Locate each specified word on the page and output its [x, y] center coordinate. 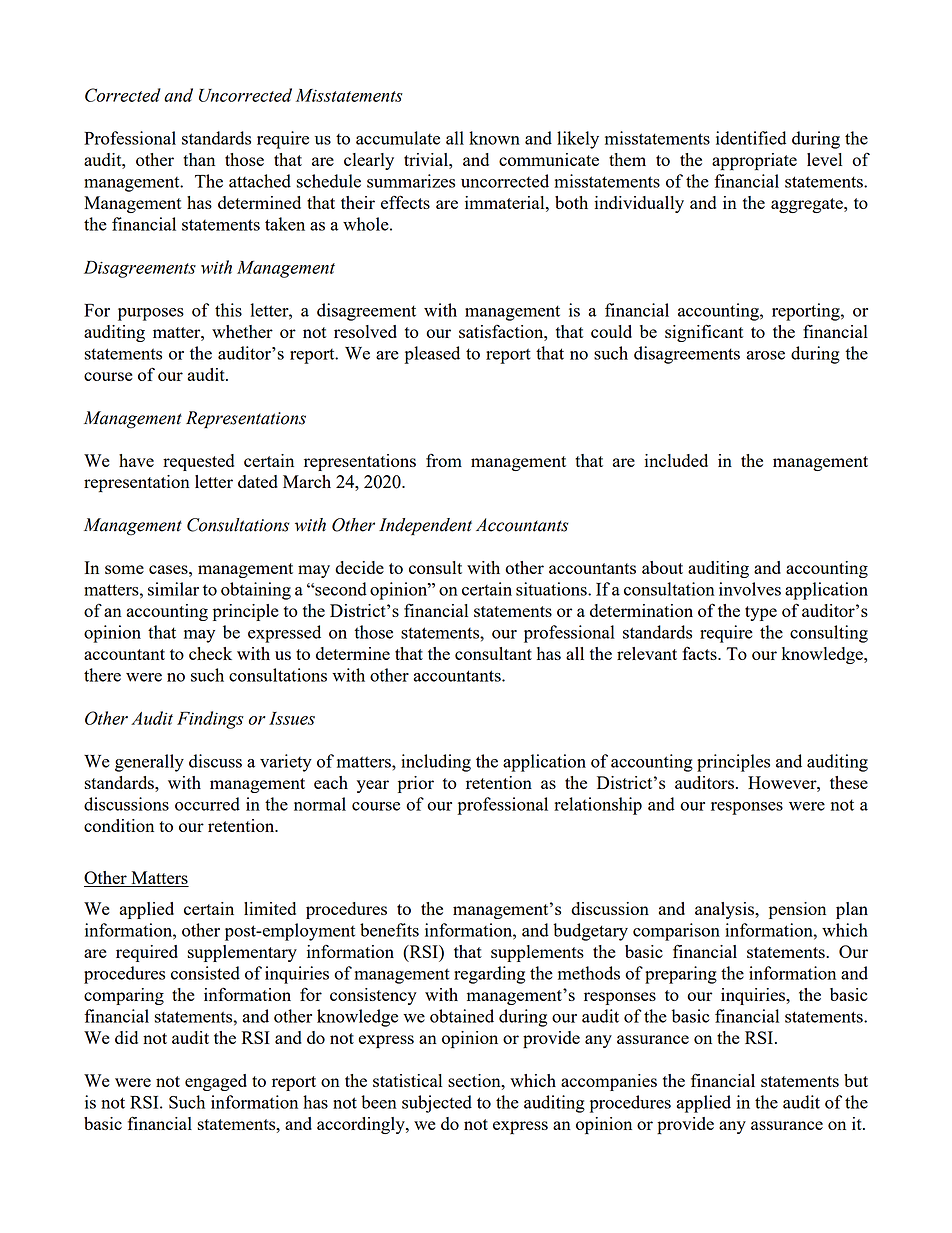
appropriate [754, 162]
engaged [216, 1082]
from [444, 460]
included [676, 460]
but [856, 1080]
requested [198, 462]
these [849, 782]
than [199, 159]
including [436, 763]
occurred [207, 804]
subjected [437, 1104]
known [494, 138]
